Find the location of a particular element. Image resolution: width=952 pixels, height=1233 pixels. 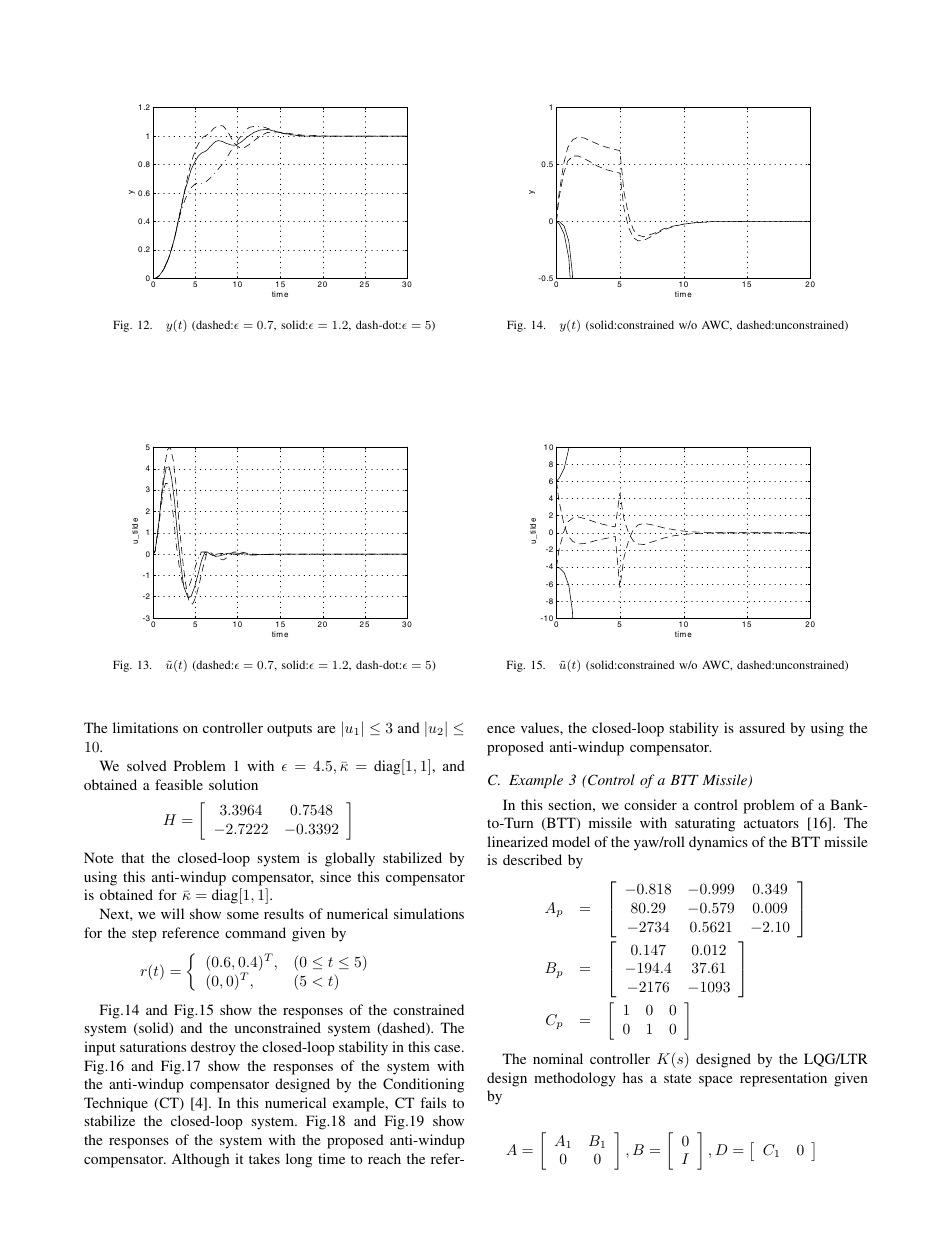

reach is located at coordinates (384, 1158).
